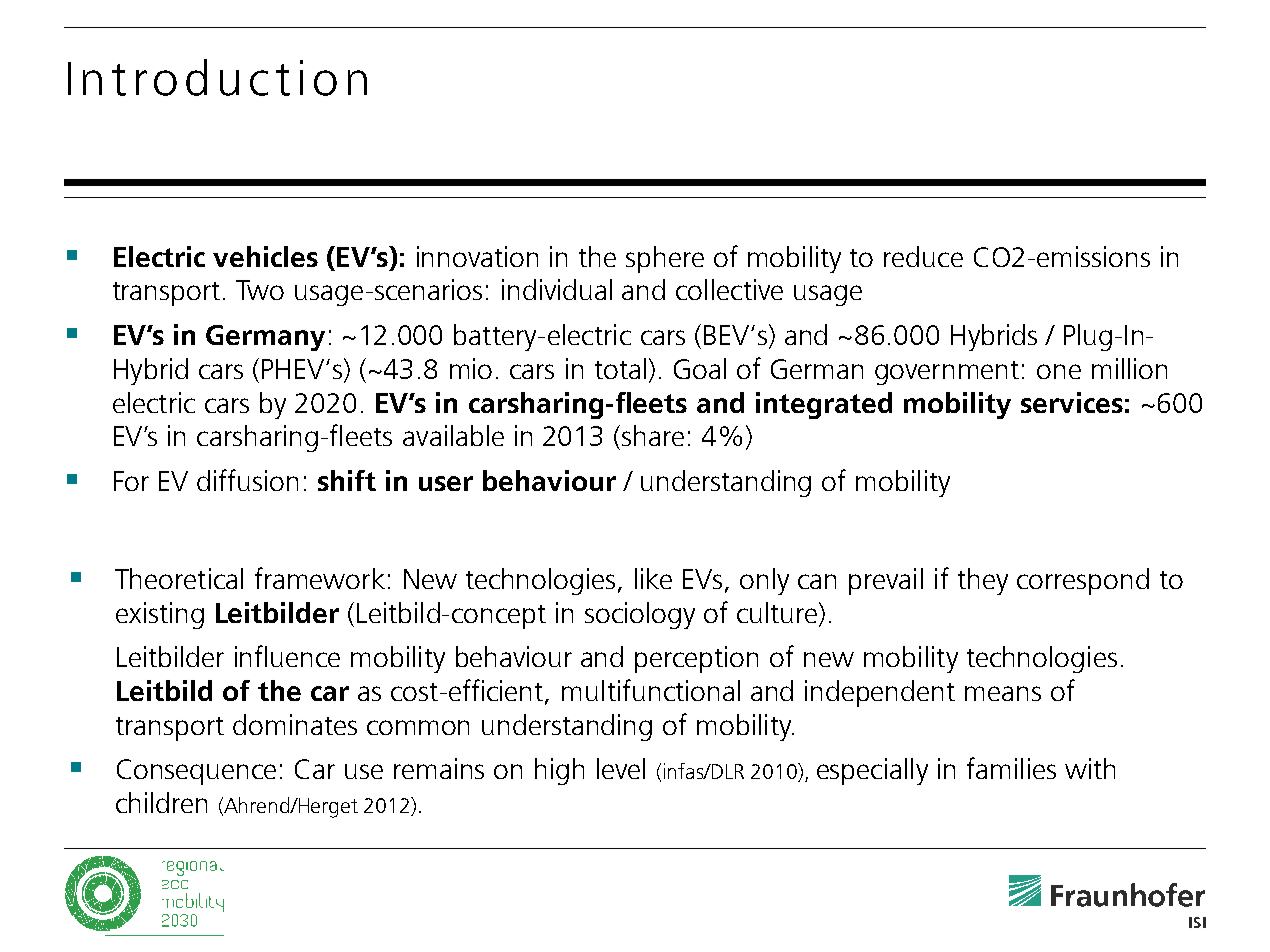  Describe the element at coordinates (1072, 402) in the image. I see `services` at that location.
